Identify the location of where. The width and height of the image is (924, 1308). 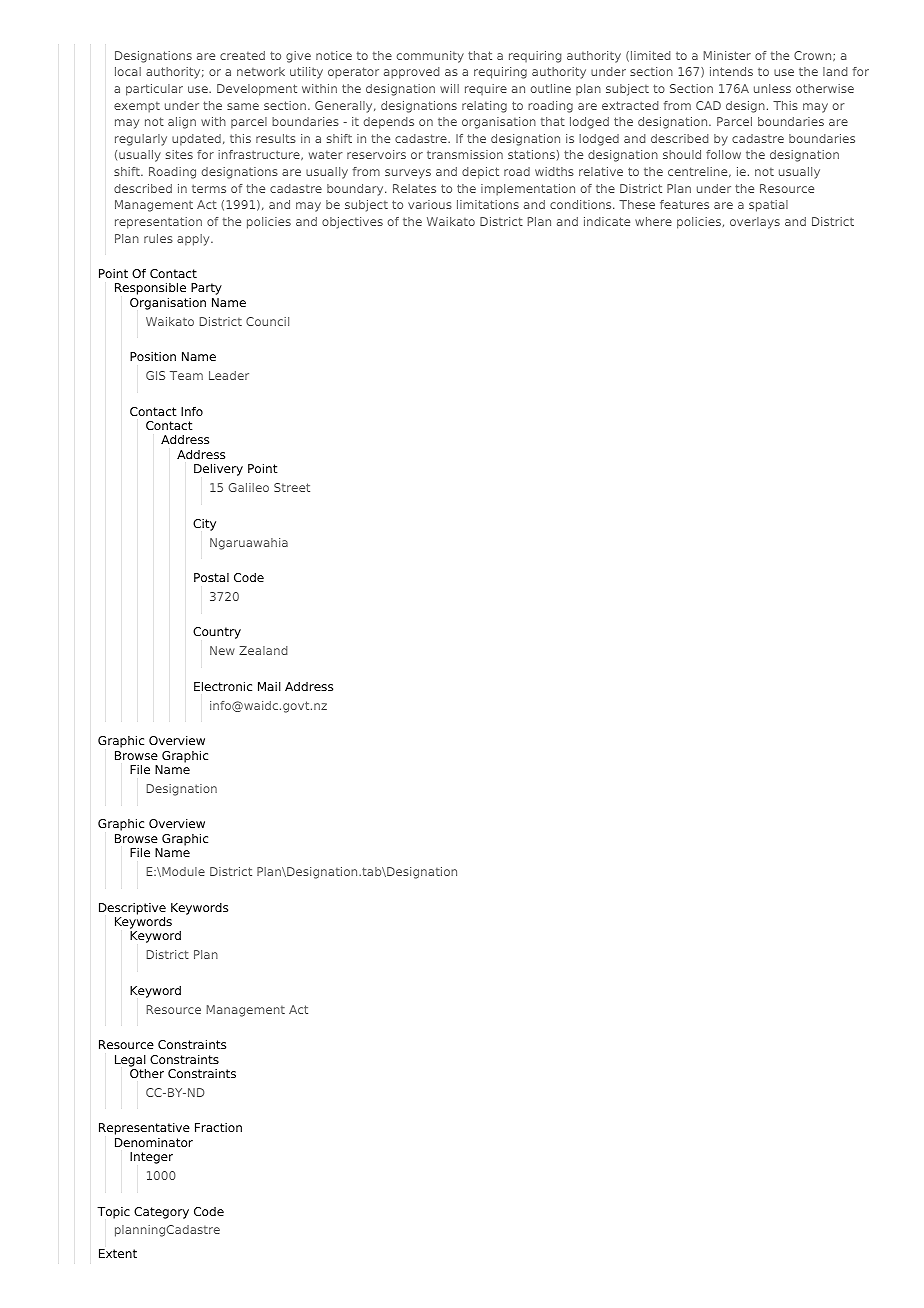
(653, 221).
